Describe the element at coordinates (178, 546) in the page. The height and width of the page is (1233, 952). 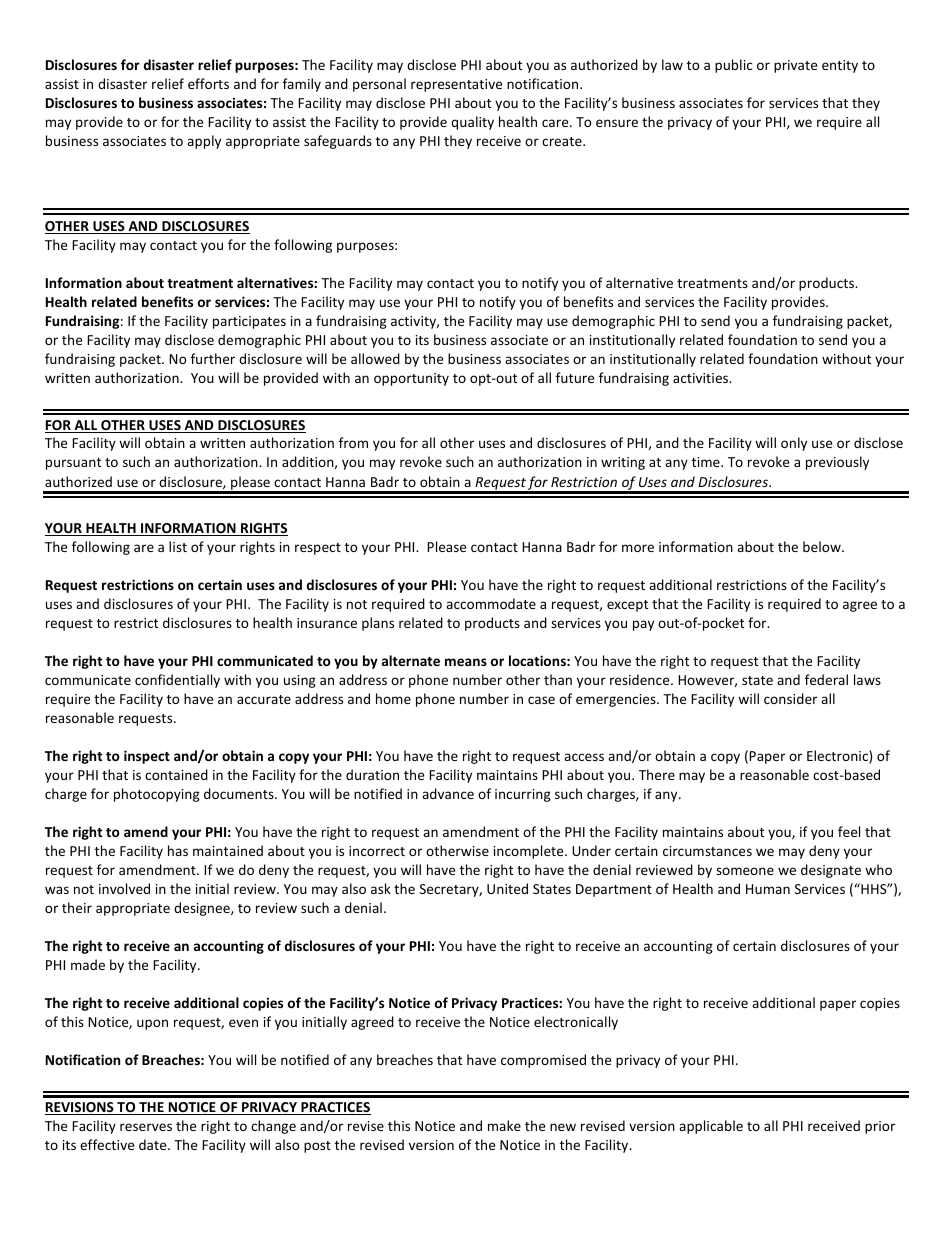
I see `list` at that location.
